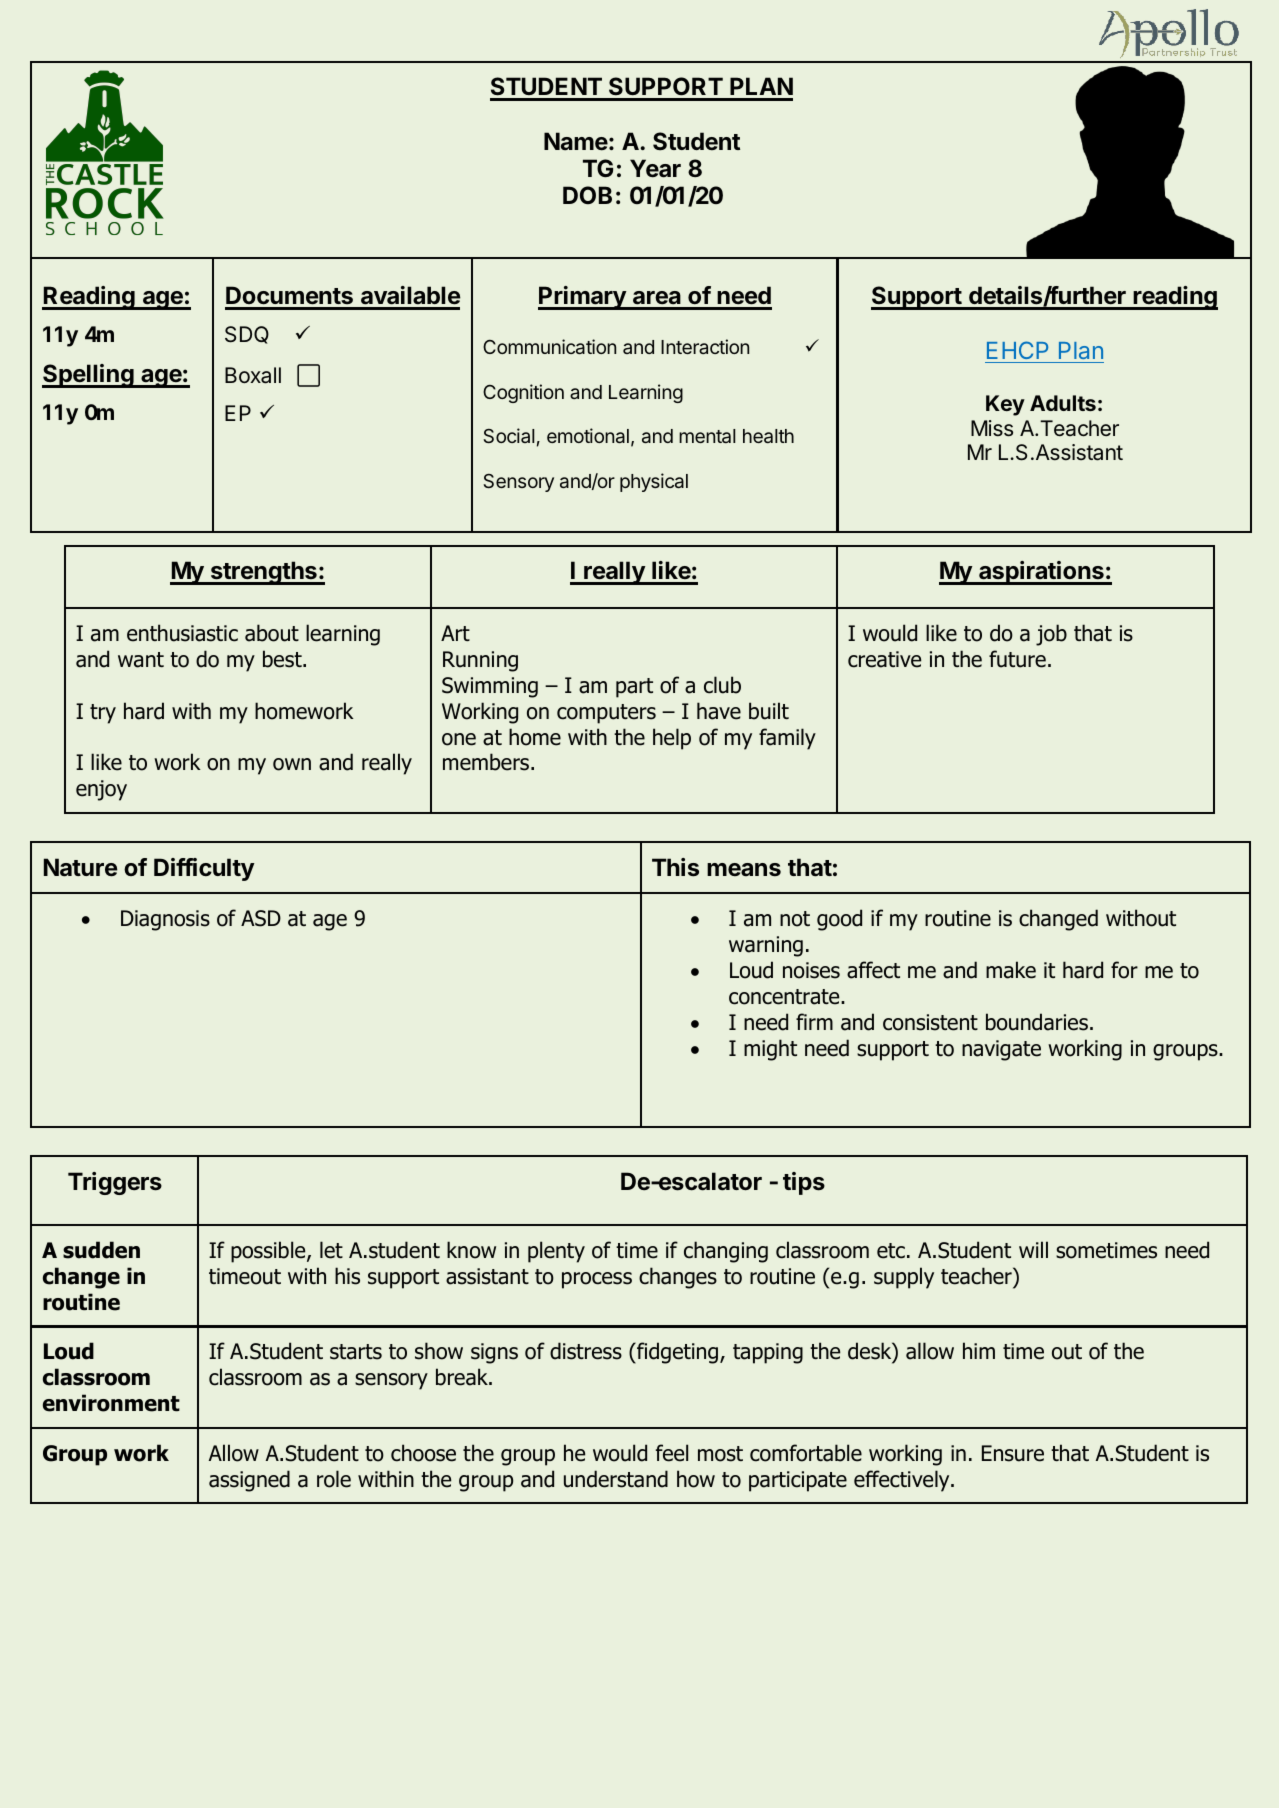  What do you see at coordinates (884, 659) in the document?
I see `creative` at bounding box center [884, 659].
